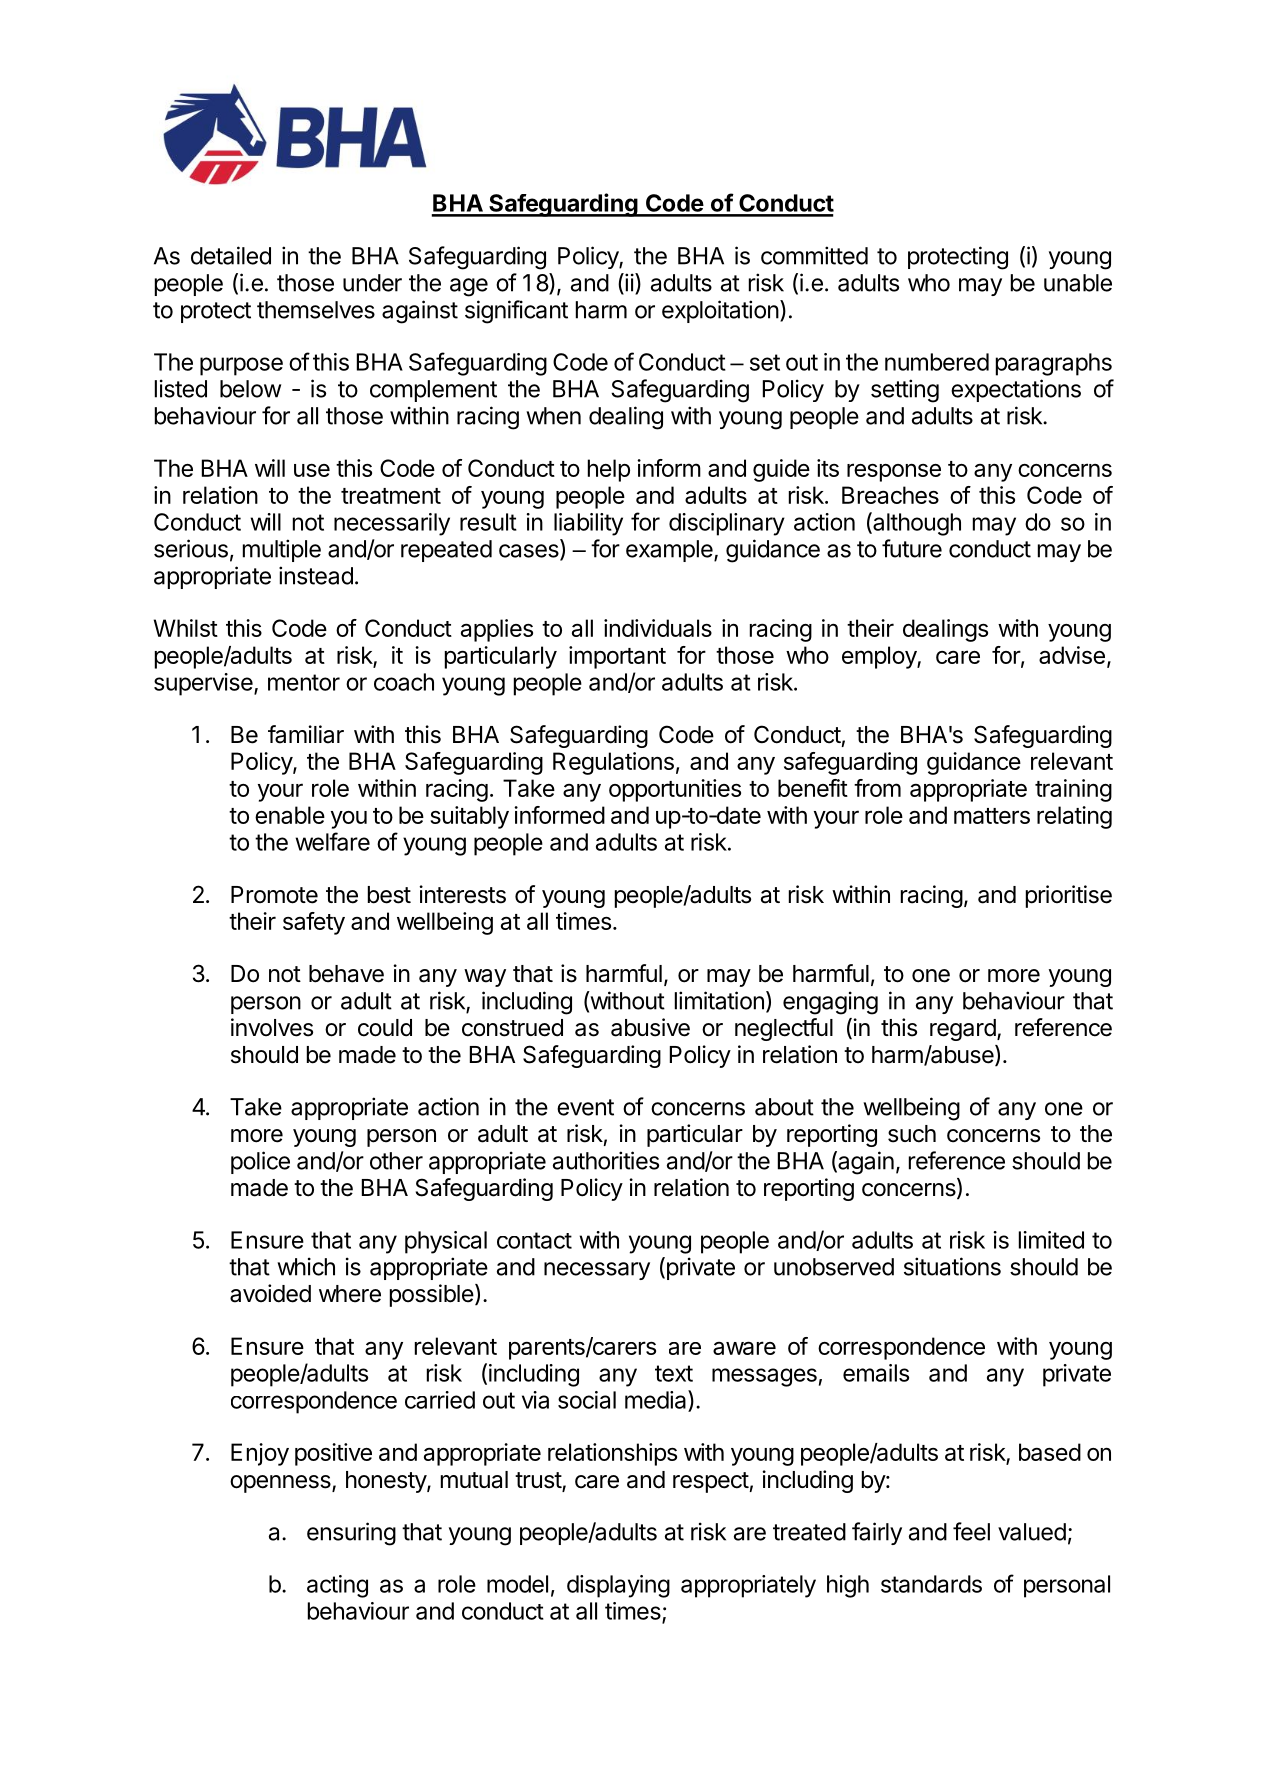  I want to click on exploitation, so click(720, 311).
